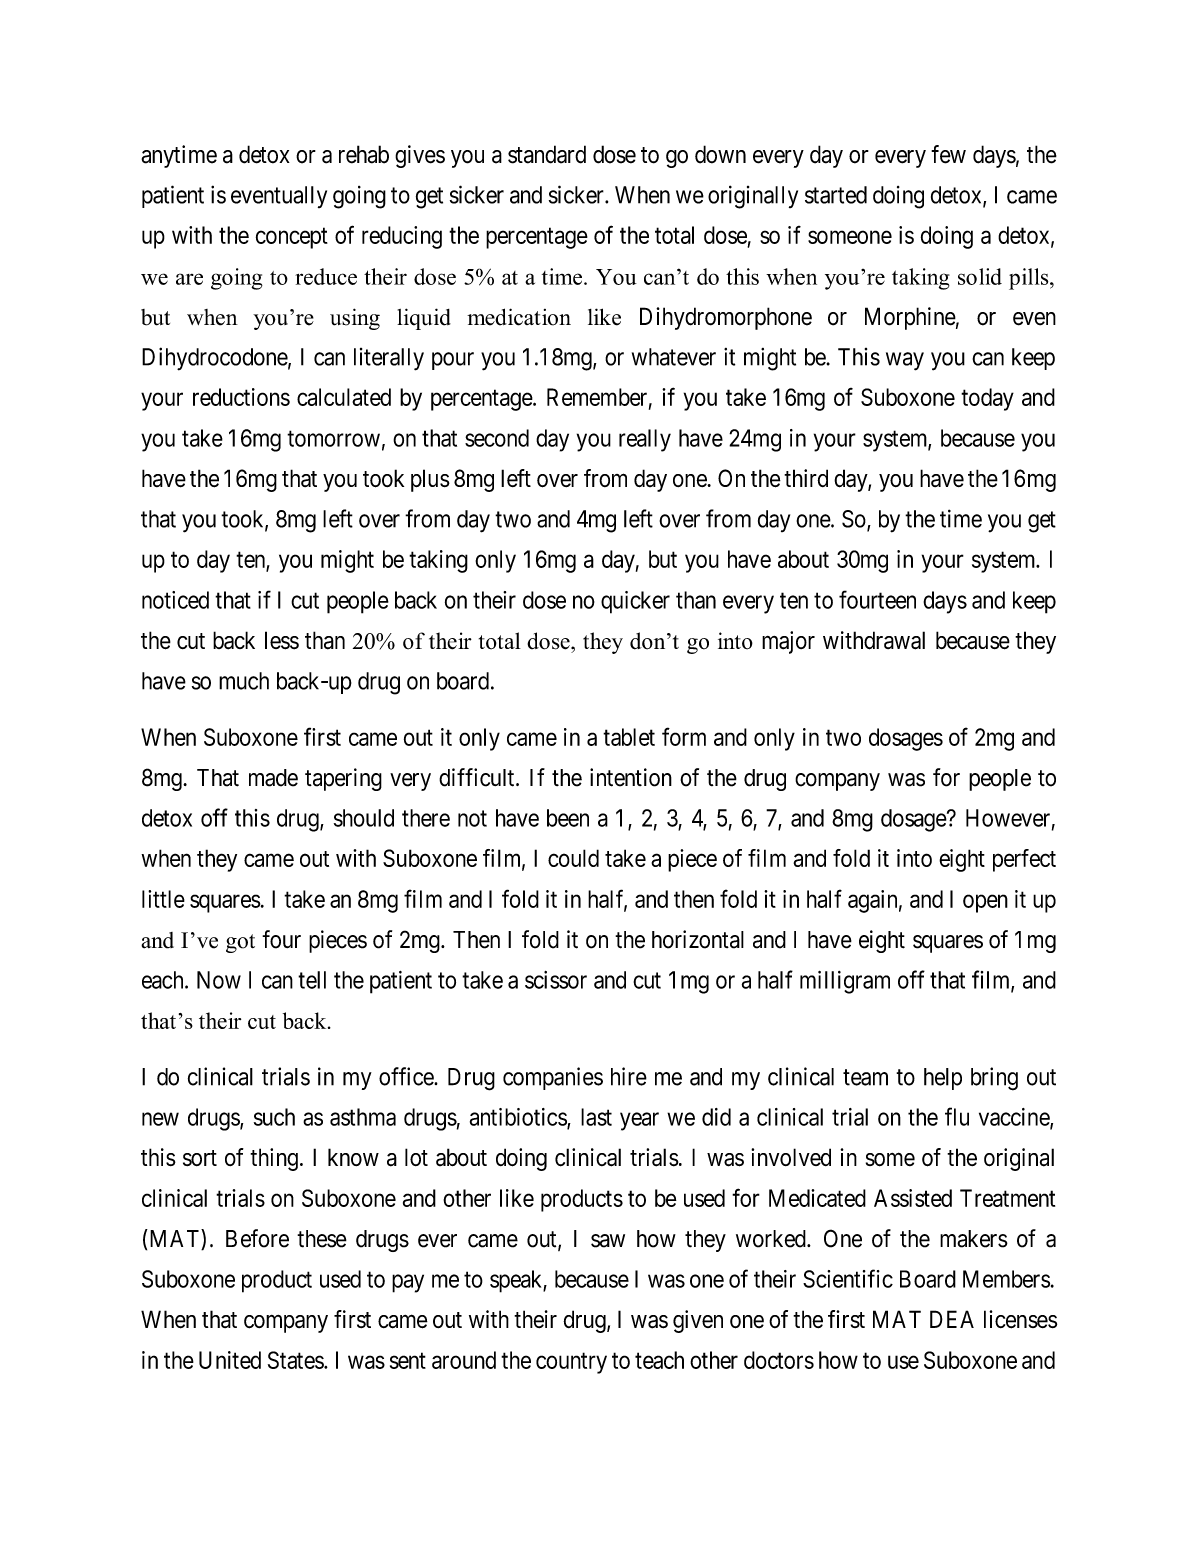 This image has width=1197, height=1549. What do you see at coordinates (948, 154) in the image?
I see `few` at bounding box center [948, 154].
